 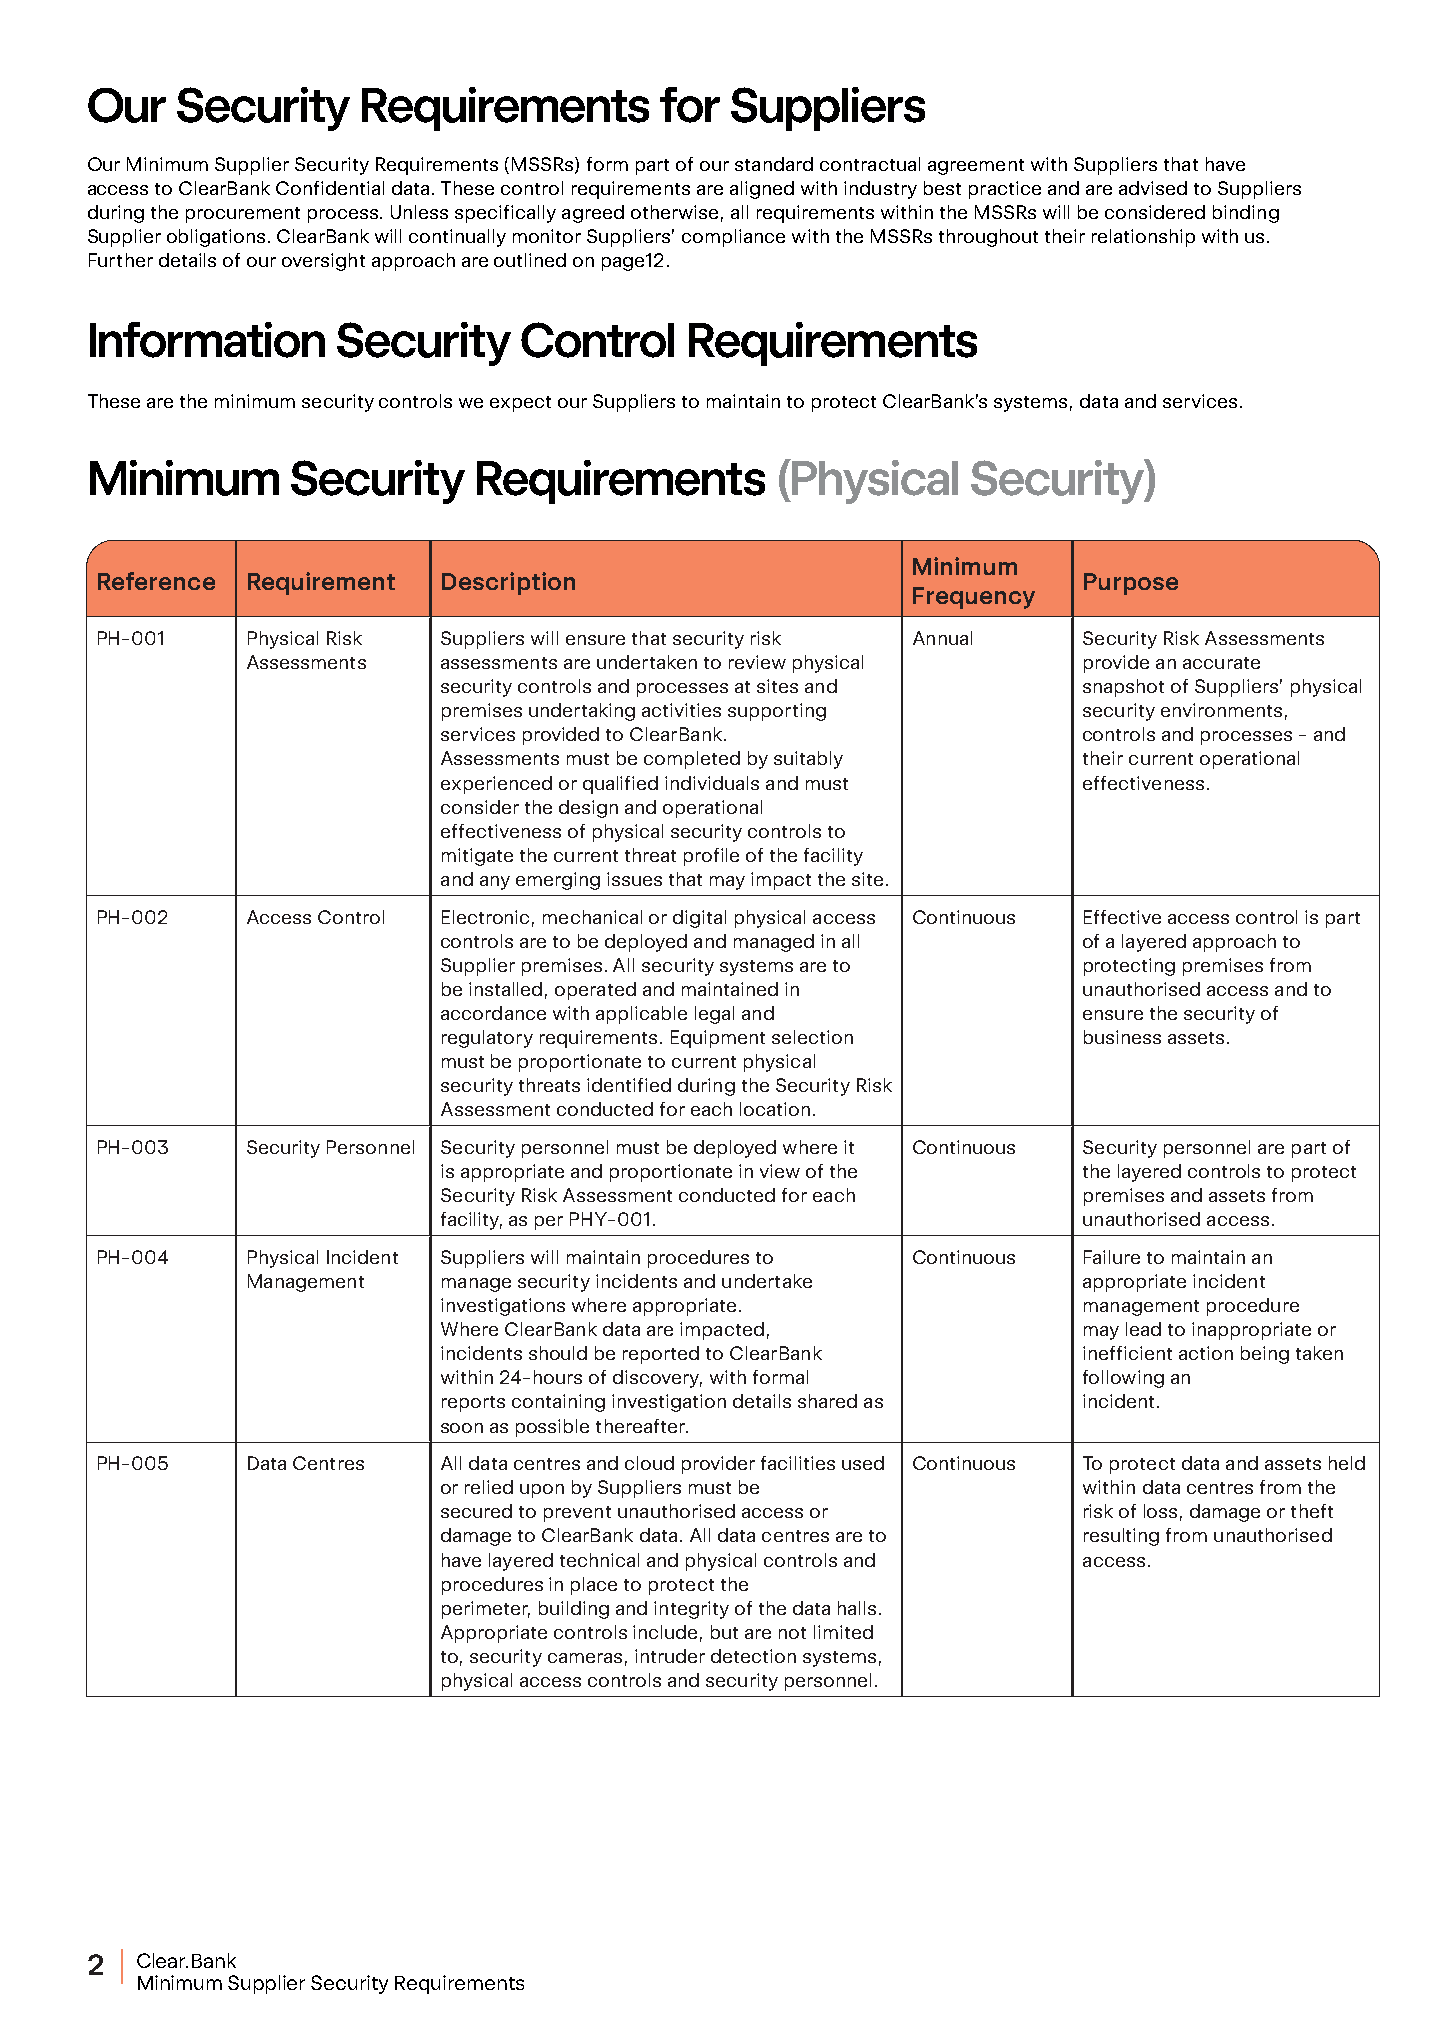 What do you see at coordinates (762, 190) in the page?
I see `aligned` at bounding box center [762, 190].
